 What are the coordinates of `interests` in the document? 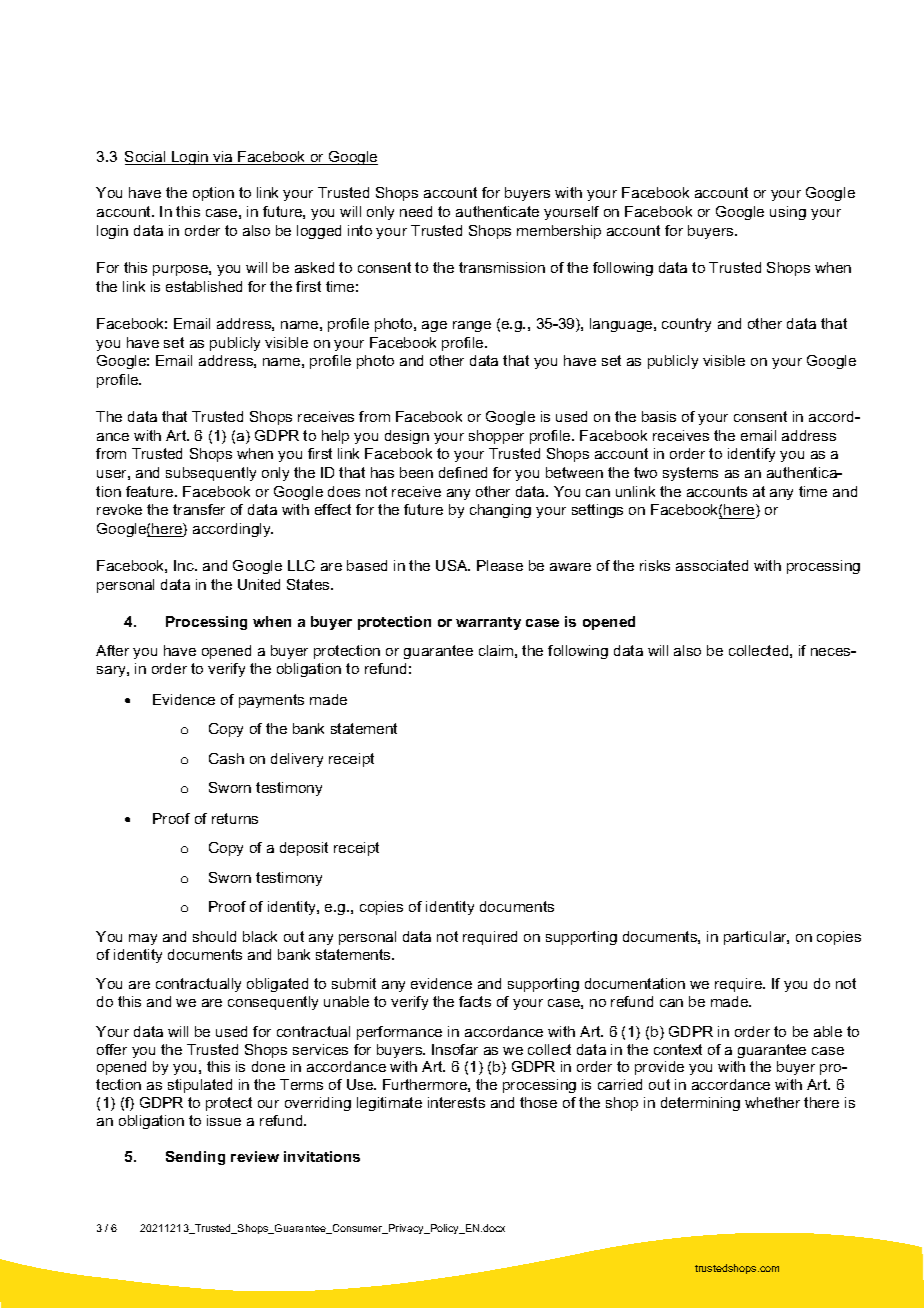 It's located at (456, 1102).
